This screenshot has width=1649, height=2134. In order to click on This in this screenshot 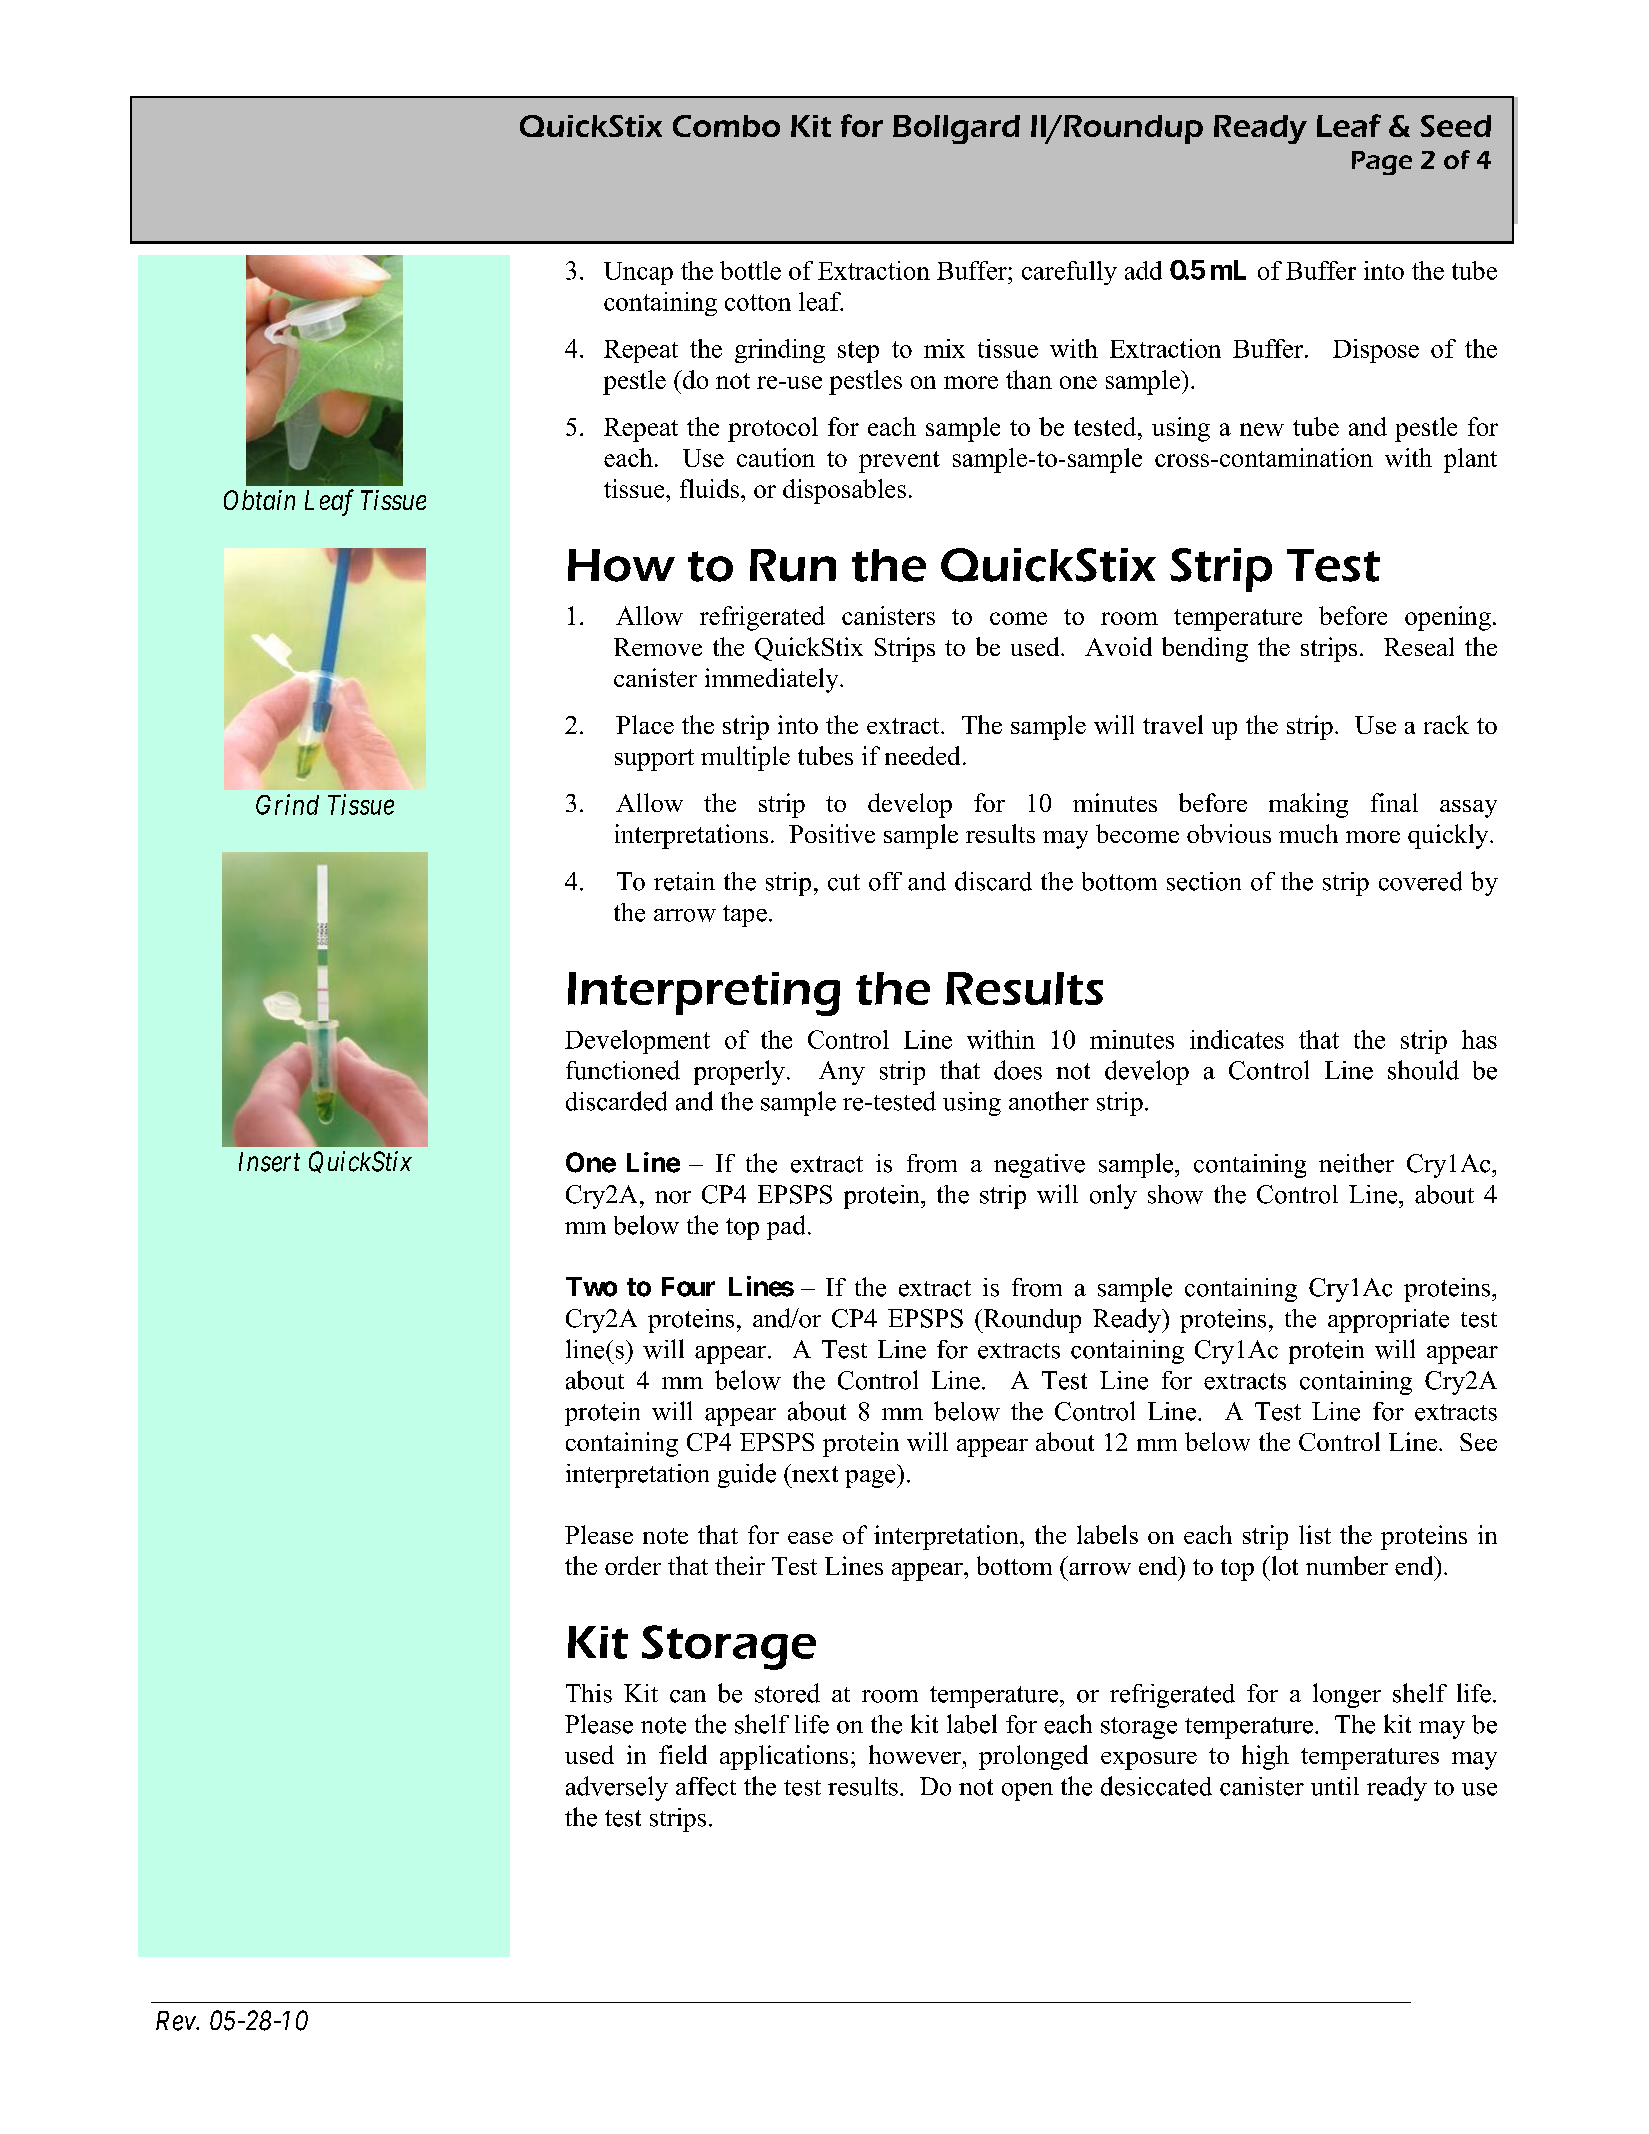, I will do `click(589, 1693)`.
